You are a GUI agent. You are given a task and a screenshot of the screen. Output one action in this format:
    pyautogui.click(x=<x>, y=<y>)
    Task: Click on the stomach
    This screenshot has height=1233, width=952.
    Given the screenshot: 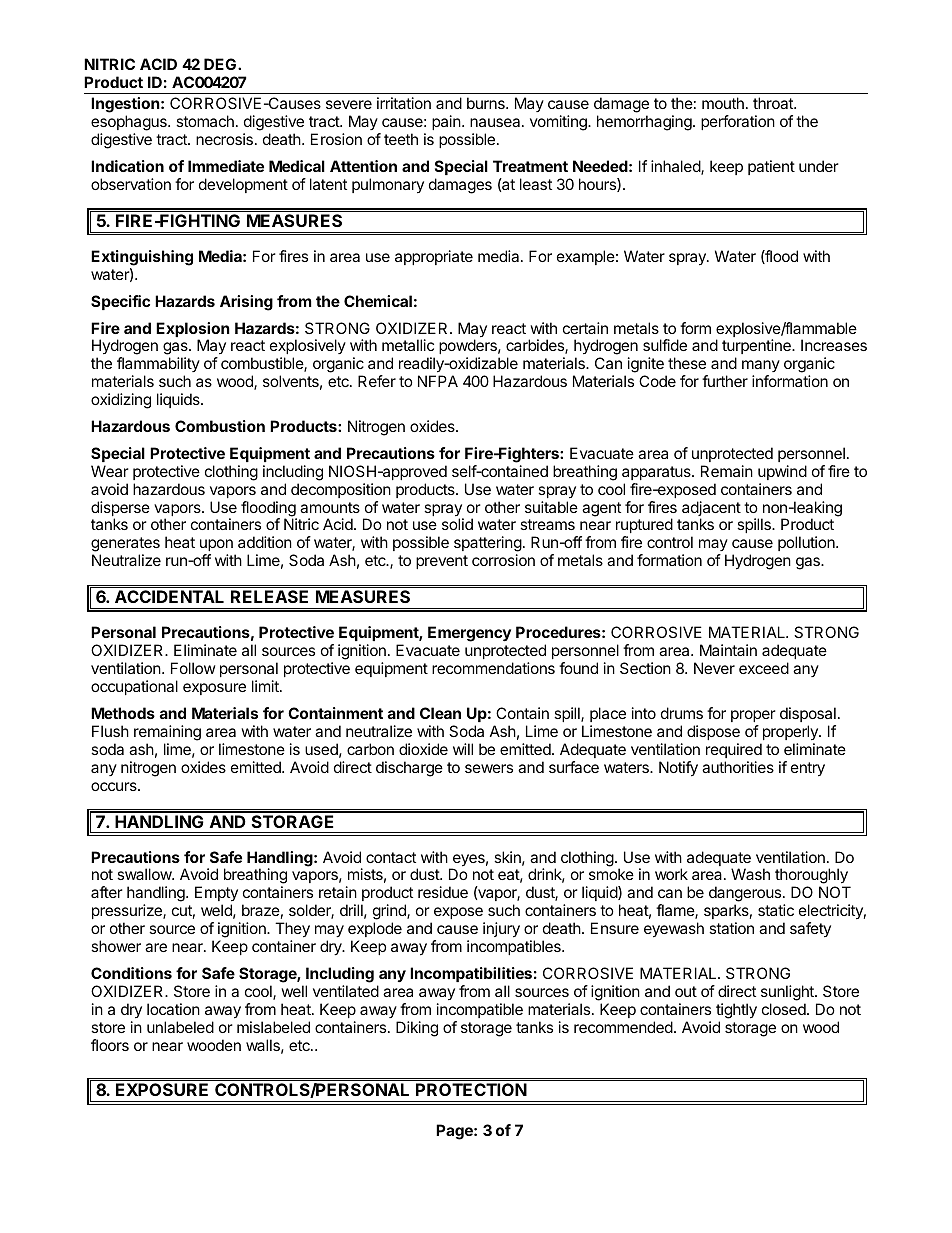 What is the action you would take?
    pyautogui.click(x=205, y=121)
